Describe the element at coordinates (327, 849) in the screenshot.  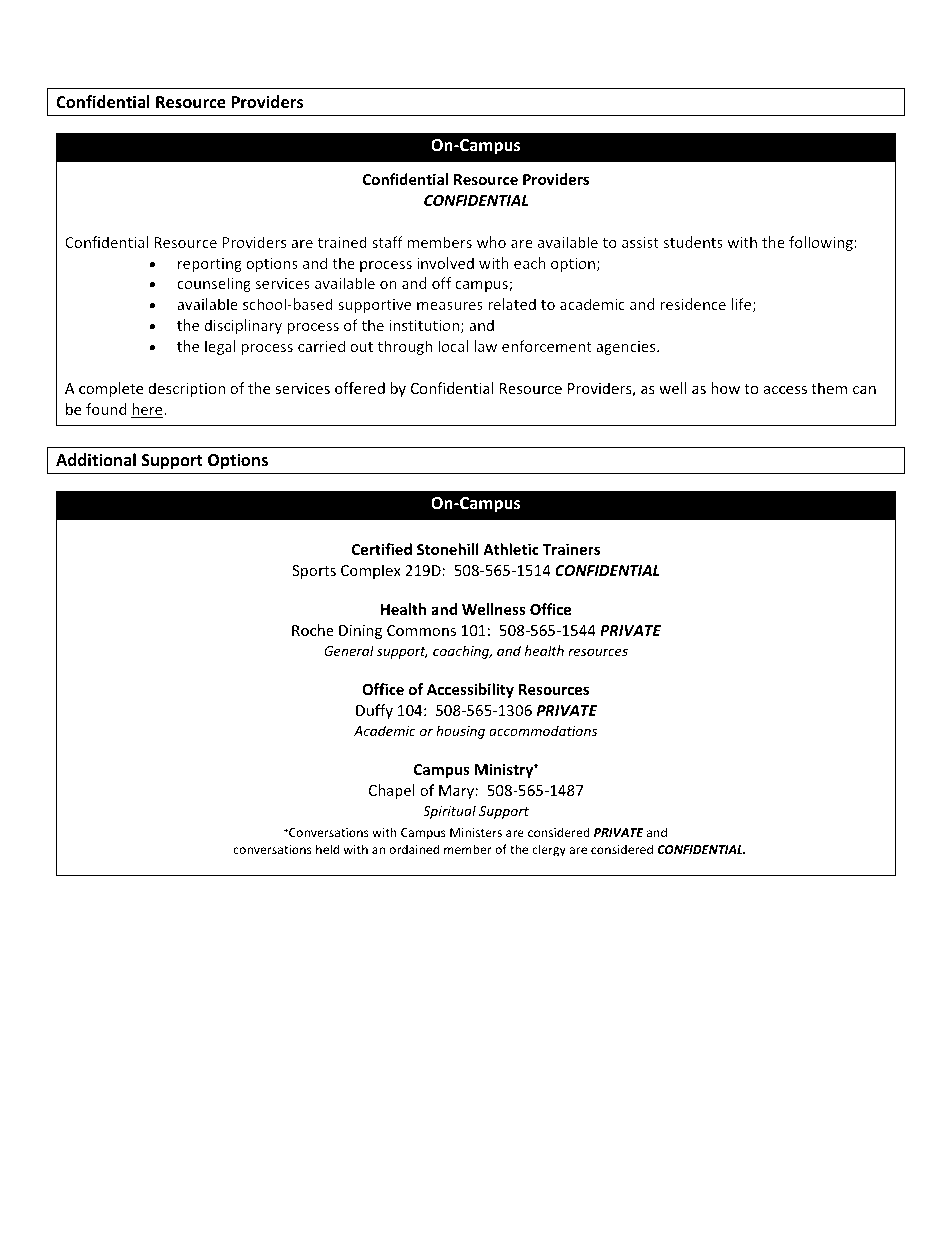
I see `held` at that location.
